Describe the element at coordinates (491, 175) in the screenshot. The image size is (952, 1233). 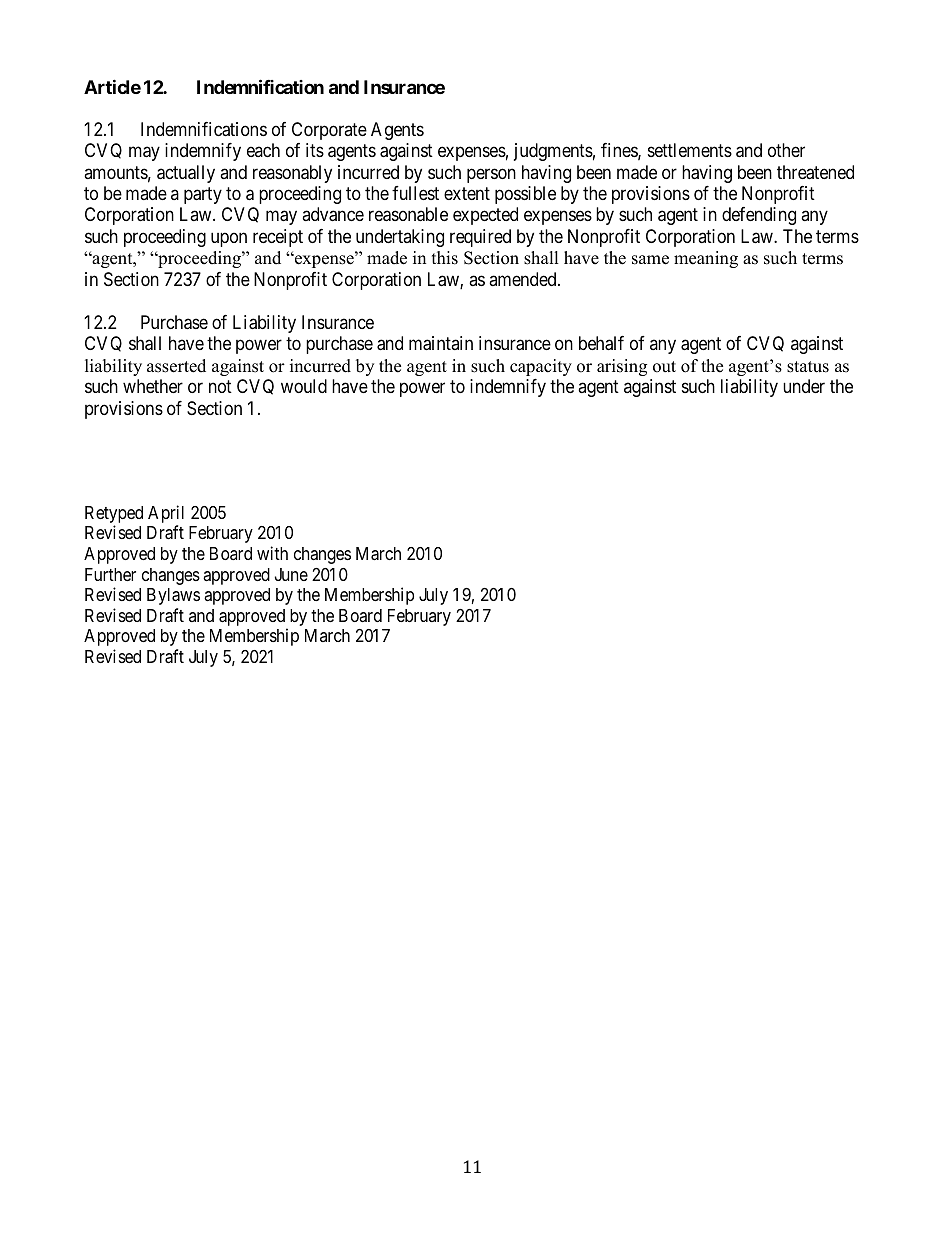
I see `person` at that location.
